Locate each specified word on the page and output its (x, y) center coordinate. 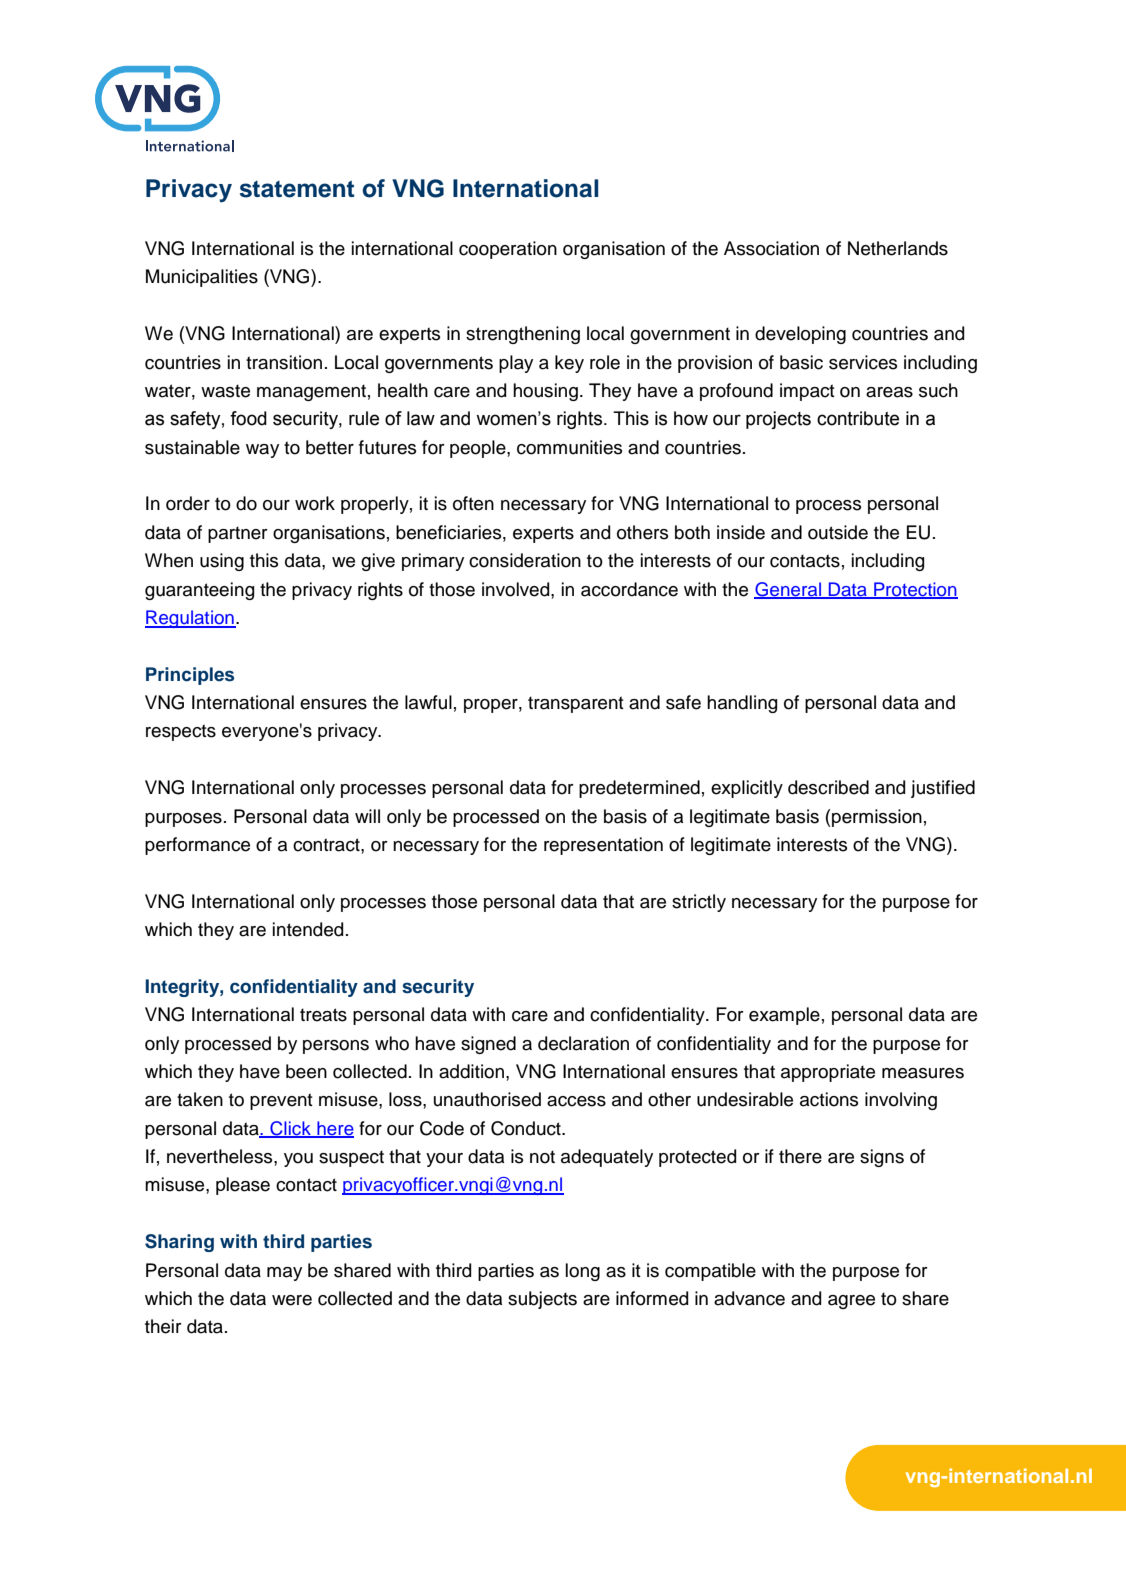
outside (838, 532)
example (784, 1016)
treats (323, 1015)
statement (297, 189)
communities (569, 447)
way (262, 451)
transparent (576, 704)
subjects (542, 1300)
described (828, 787)
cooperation (508, 250)
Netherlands (898, 248)
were (292, 1300)
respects (181, 732)
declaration (583, 1043)
